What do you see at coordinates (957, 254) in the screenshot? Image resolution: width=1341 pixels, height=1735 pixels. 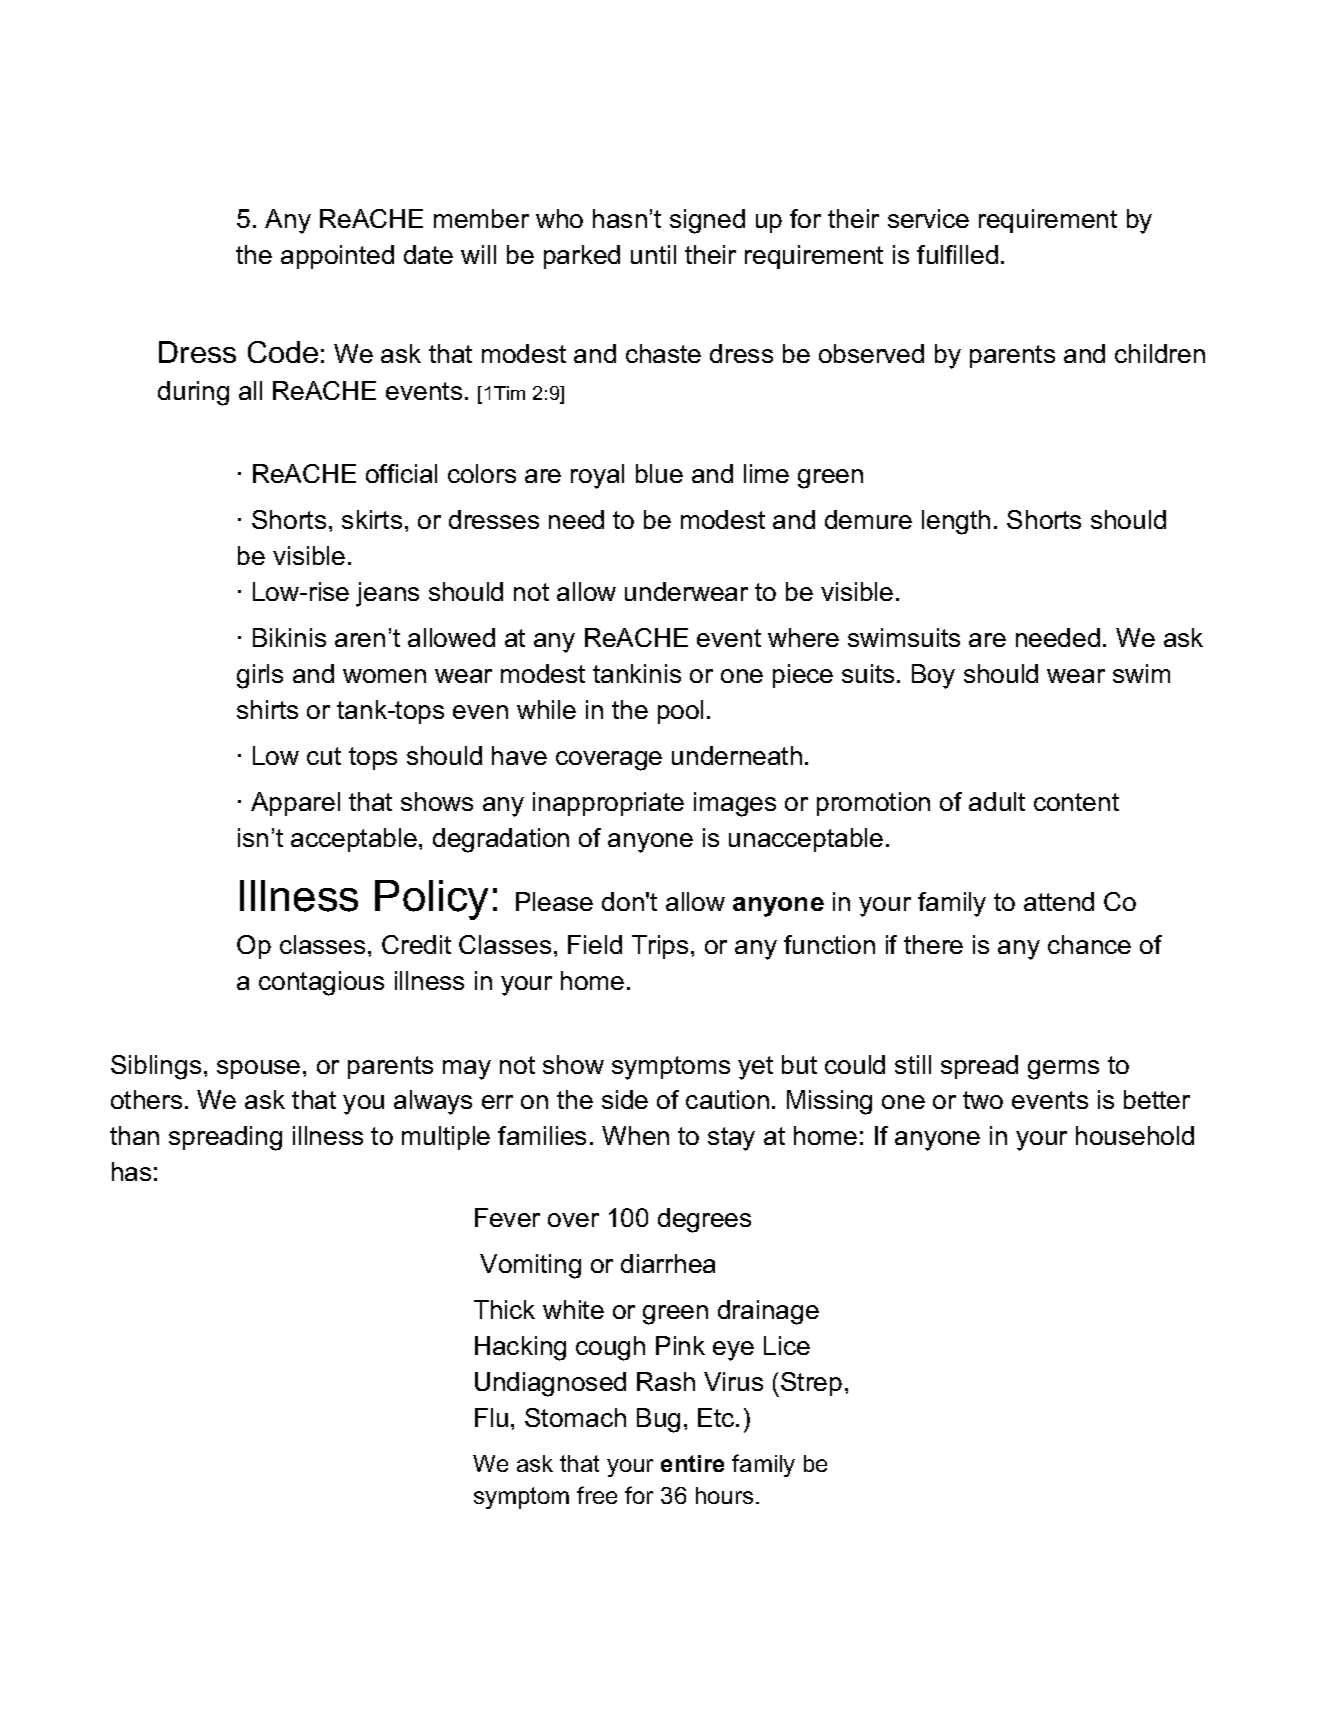 I see `fulfilled` at bounding box center [957, 254].
